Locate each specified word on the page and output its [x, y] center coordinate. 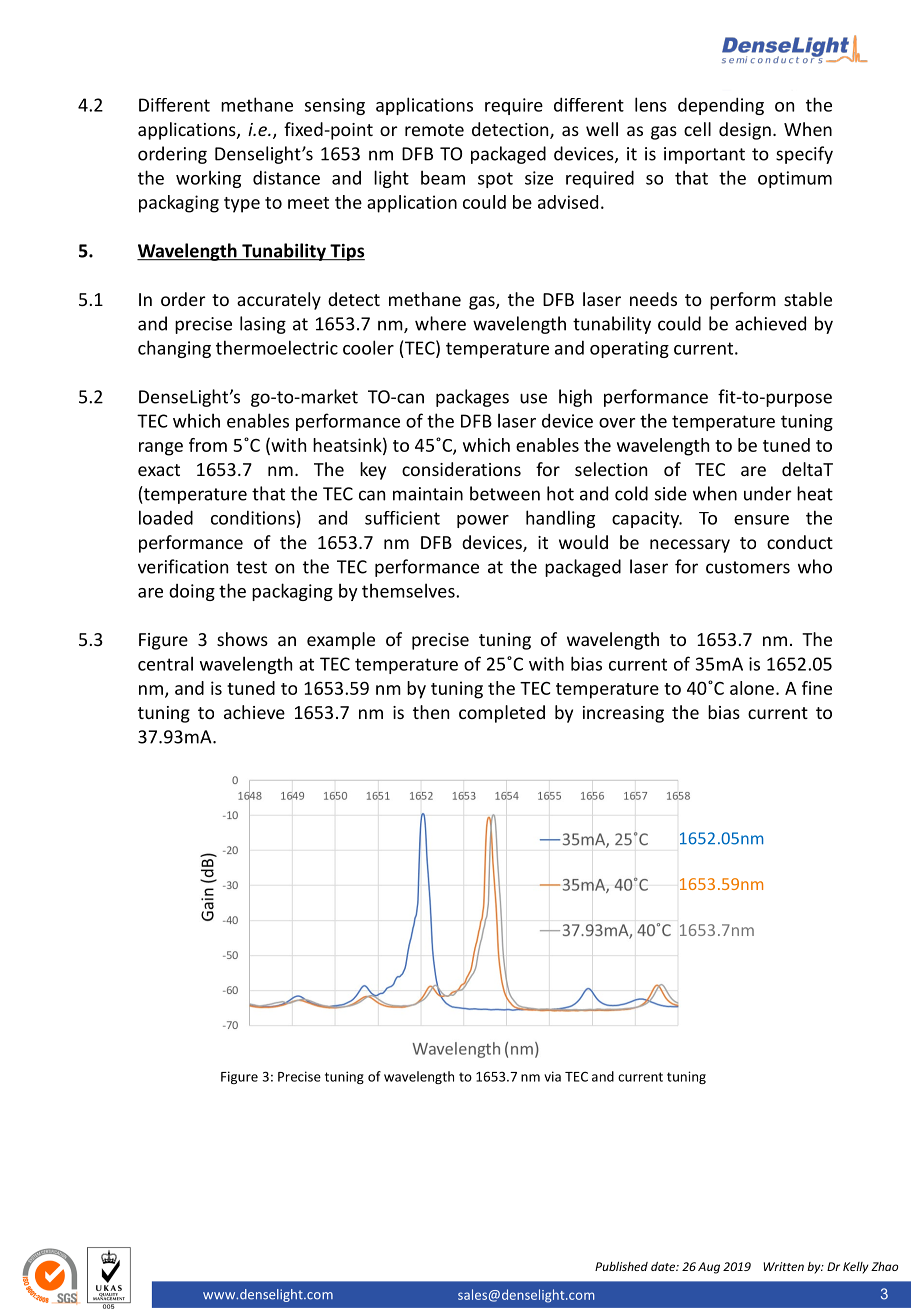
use [533, 398]
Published [621, 1266]
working [208, 179]
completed [502, 714]
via [552, 1076]
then [431, 712]
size [539, 178]
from [208, 445]
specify [804, 155]
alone [752, 688]
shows [242, 639]
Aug [709, 1268]
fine [817, 688]
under [768, 493]
